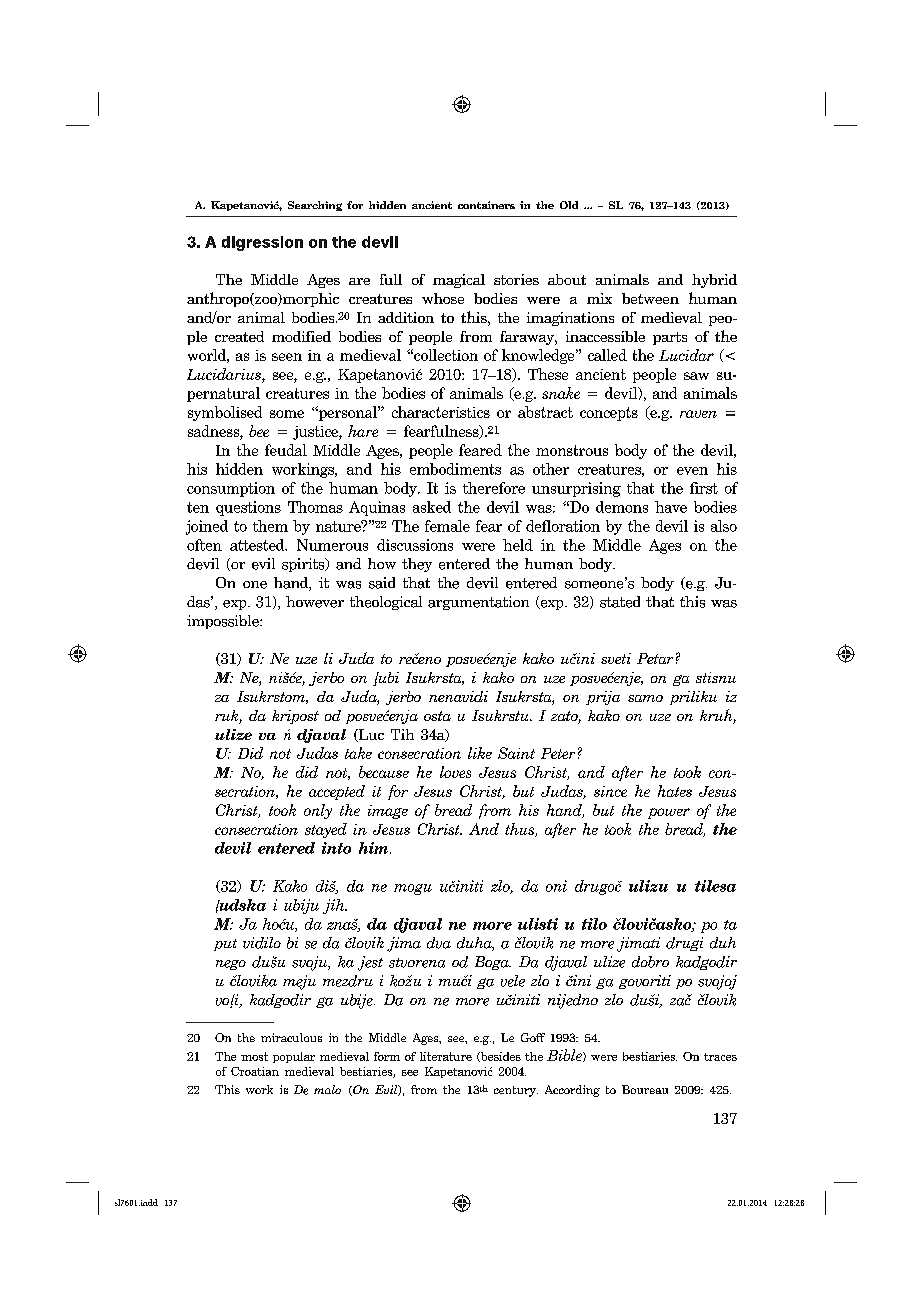 This image has width=924, height=1308. I want to click on hybrid, so click(714, 281).
